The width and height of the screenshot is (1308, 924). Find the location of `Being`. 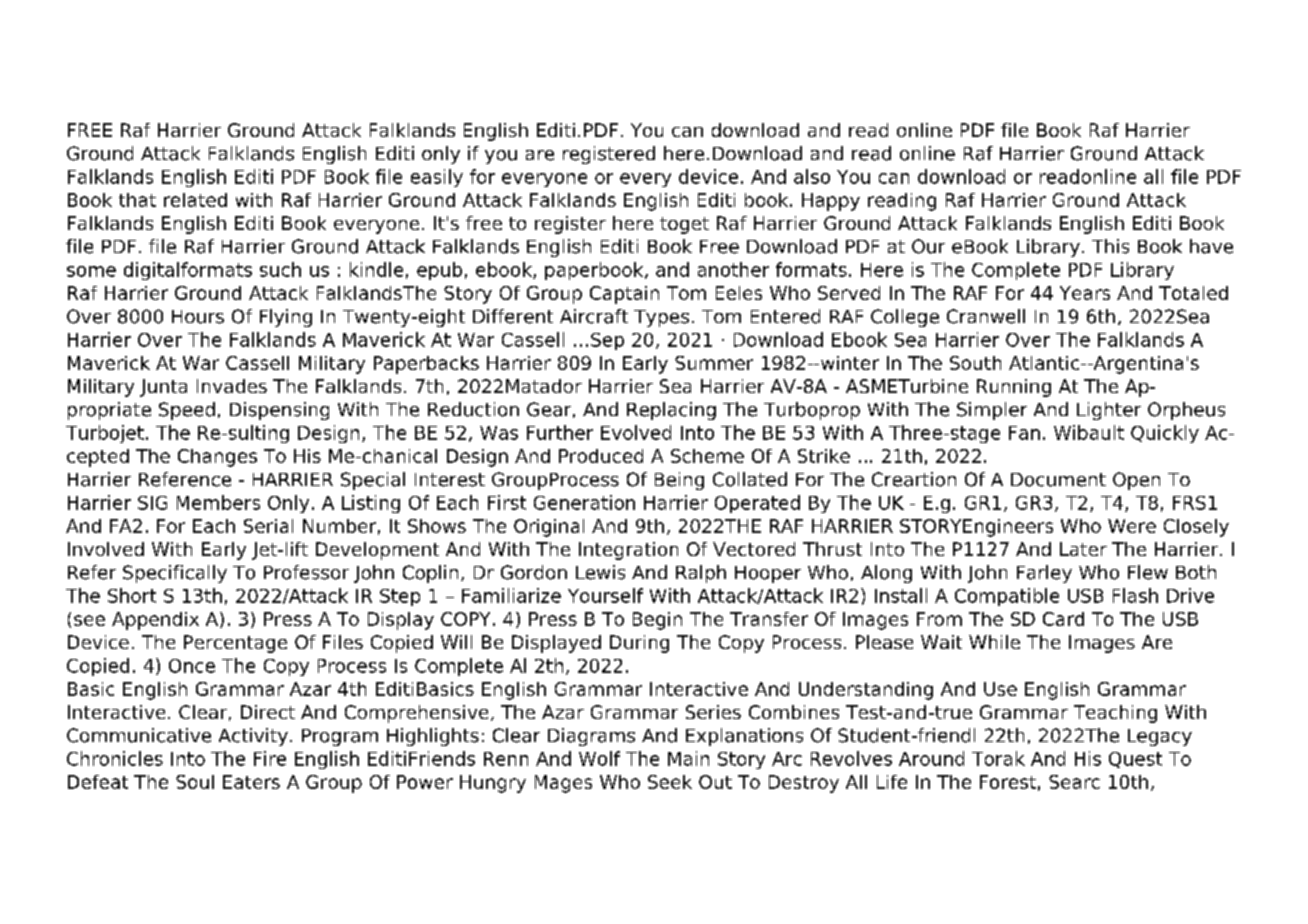

Being is located at coordinates (679, 481).
